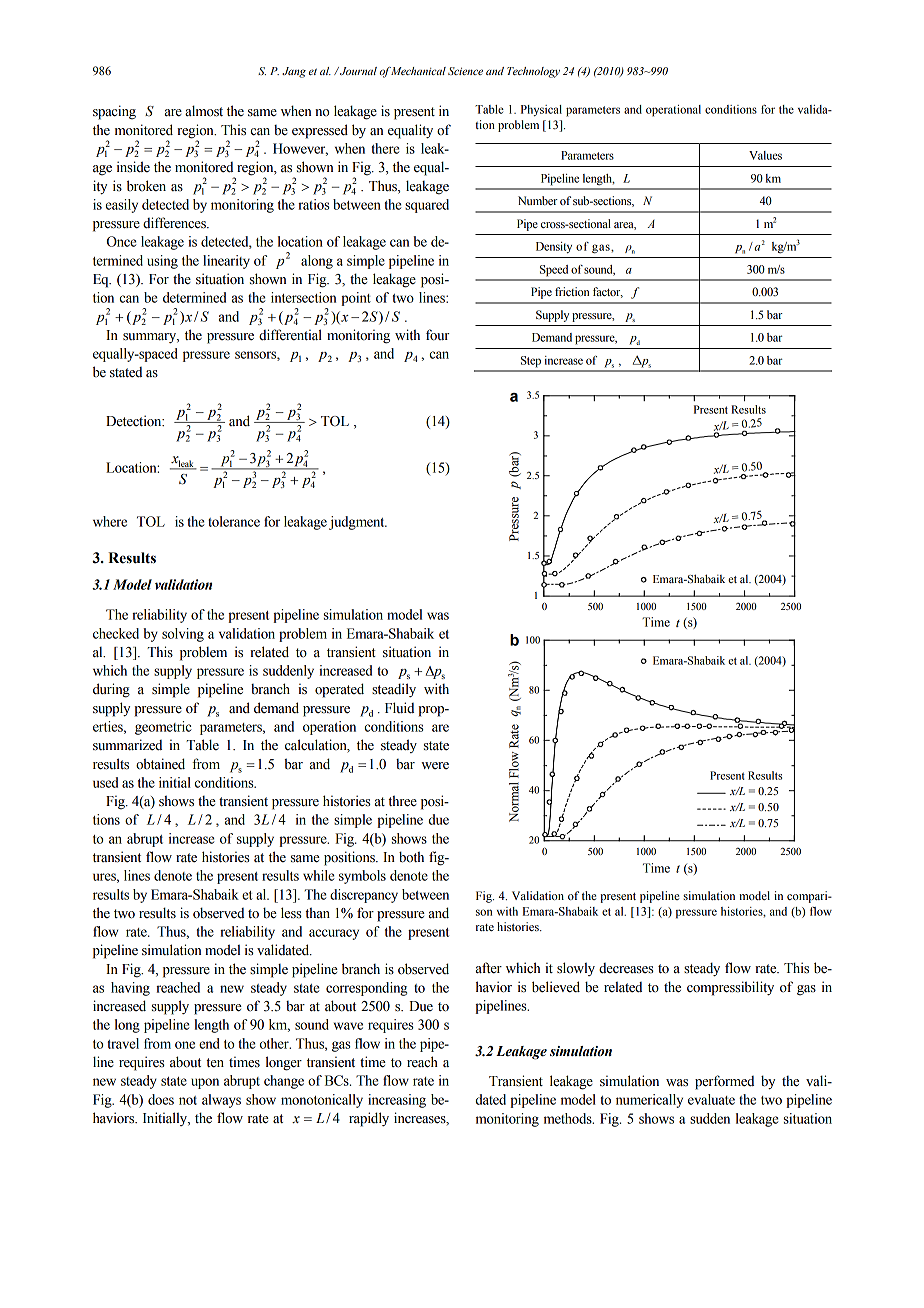 Image resolution: width=924 pixels, height=1308 pixels. I want to click on almost, so click(204, 111).
